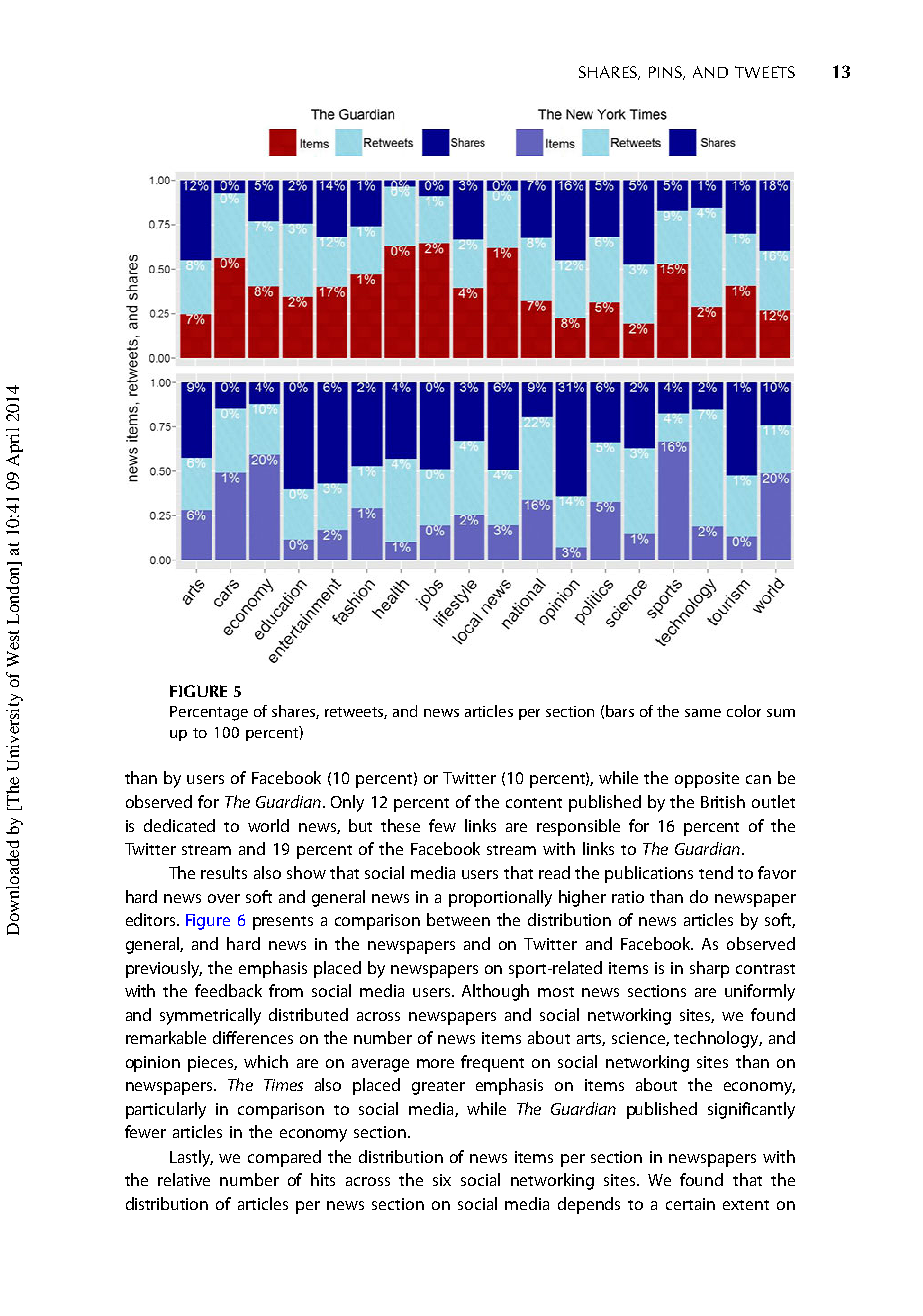  Describe the element at coordinates (690, 1204) in the screenshot. I see `certain` at that location.
